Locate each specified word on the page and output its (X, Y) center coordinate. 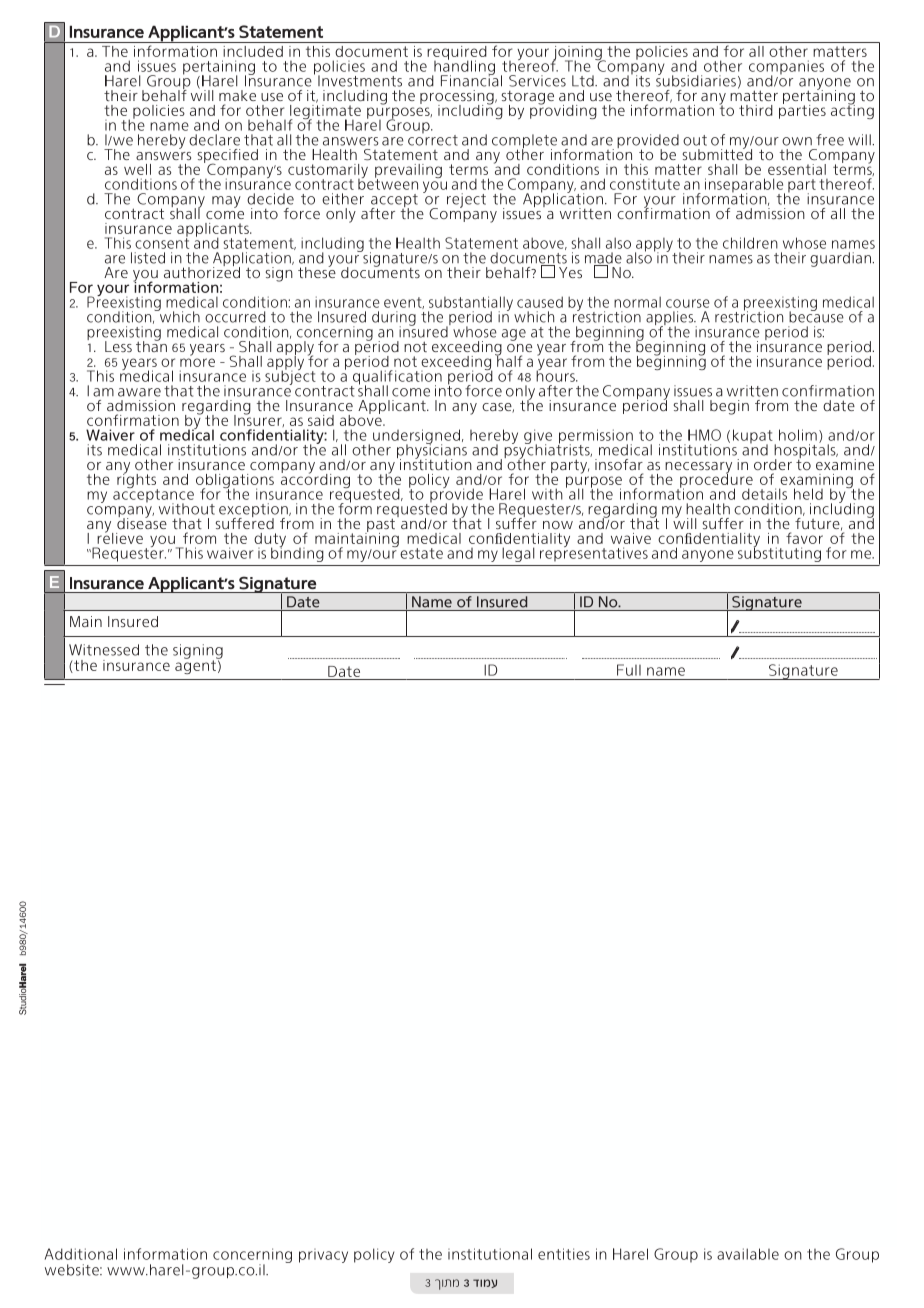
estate (421, 553)
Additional (81, 1254)
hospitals (806, 451)
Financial (471, 80)
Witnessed (104, 650)
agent (196, 666)
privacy (323, 1256)
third (756, 110)
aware (139, 392)
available (748, 1254)
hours (556, 375)
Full (629, 670)
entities (564, 1254)
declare (214, 140)
